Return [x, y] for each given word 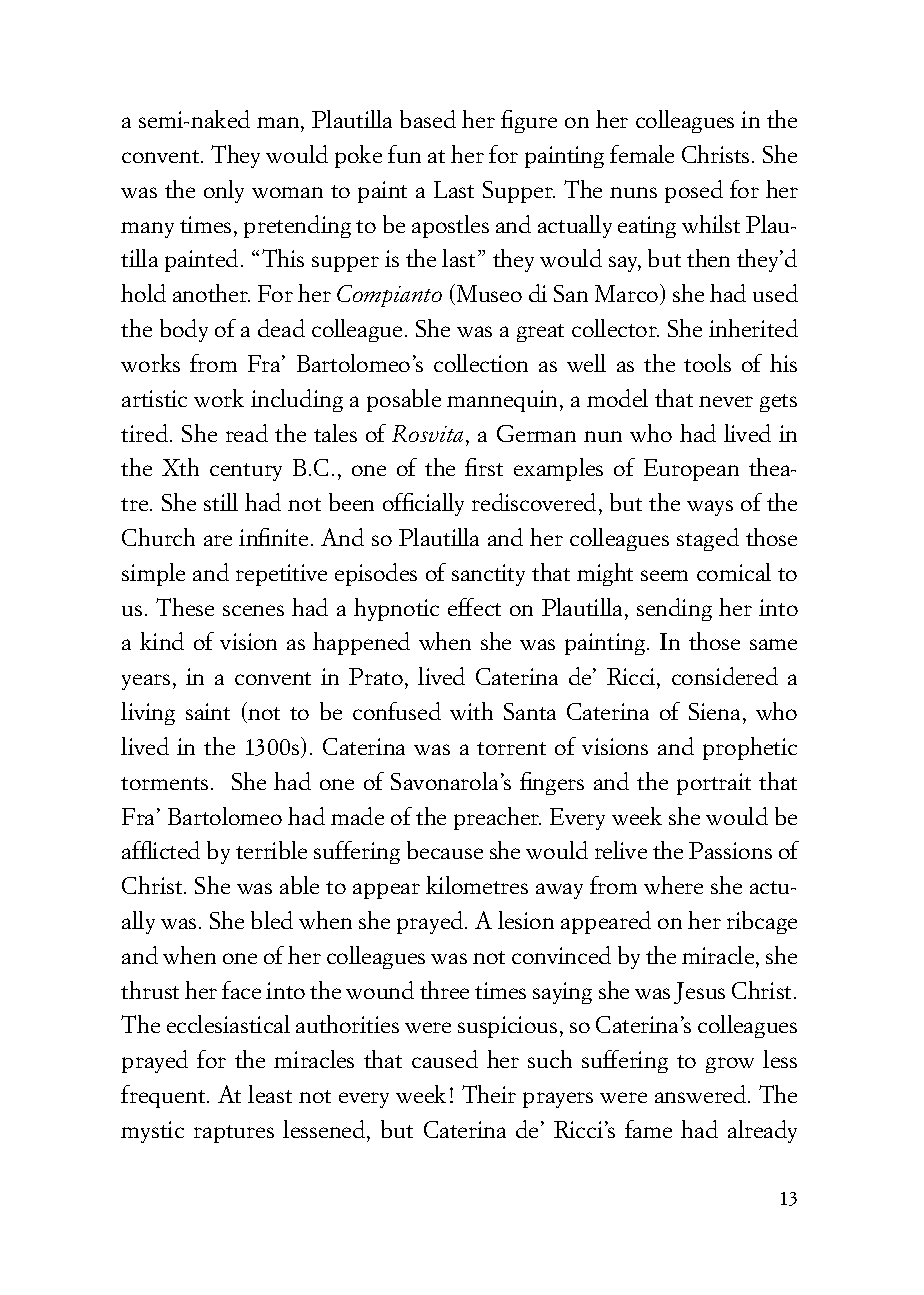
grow [730, 1065]
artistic [154, 398]
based [428, 119]
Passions [730, 850]
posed [694, 191]
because [445, 850]
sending [674, 609]
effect [474, 607]
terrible [271, 850]
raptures [234, 1134]
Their [489, 1094]
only [224, 191]
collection [481, 363]
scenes [253, 610]
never [726, 401]
